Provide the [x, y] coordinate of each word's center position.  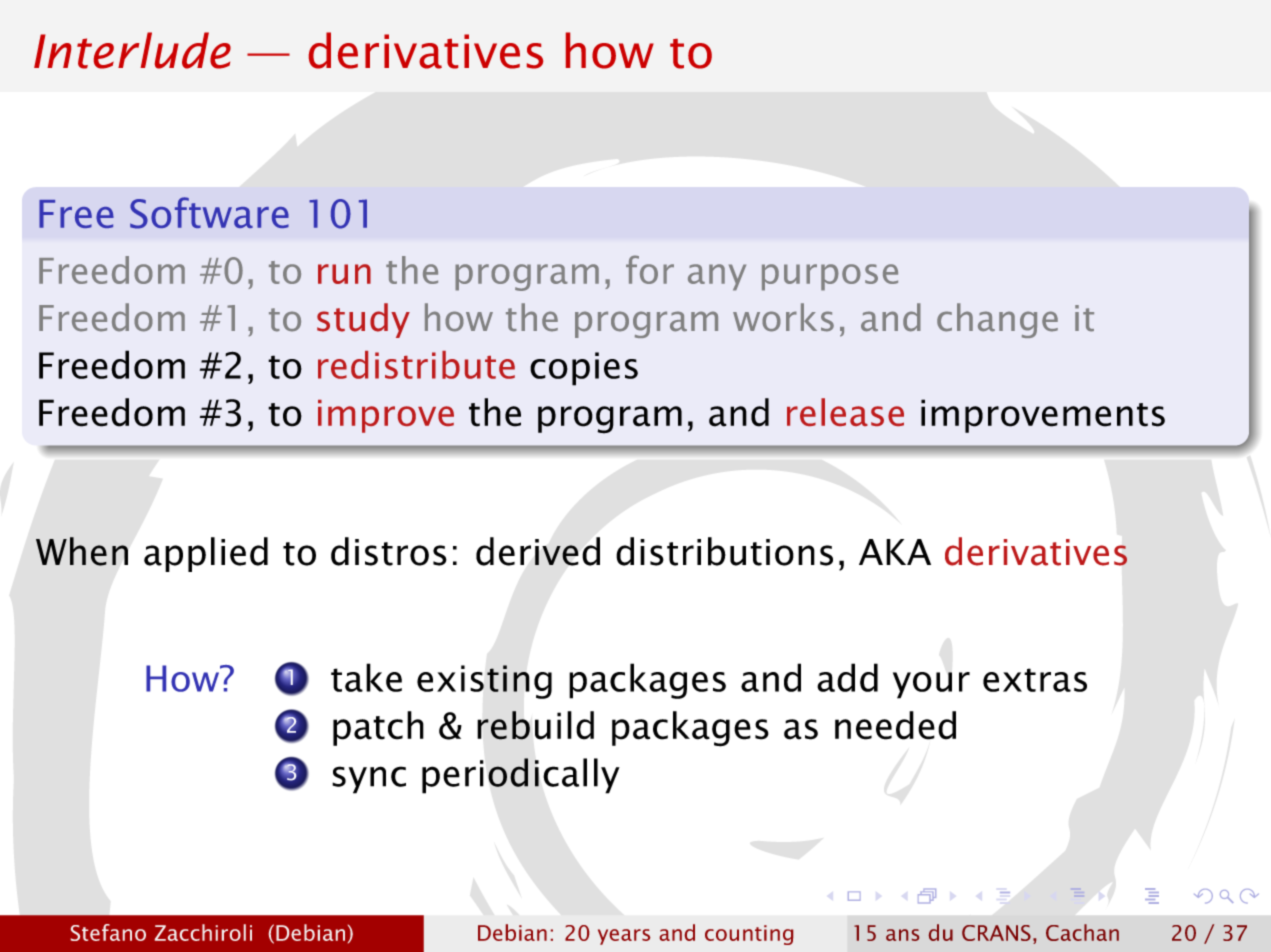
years [624, 937]
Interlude [132, 50]
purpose [830, 277]
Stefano [108, 932]
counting [749, 935]
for [650, 269]
